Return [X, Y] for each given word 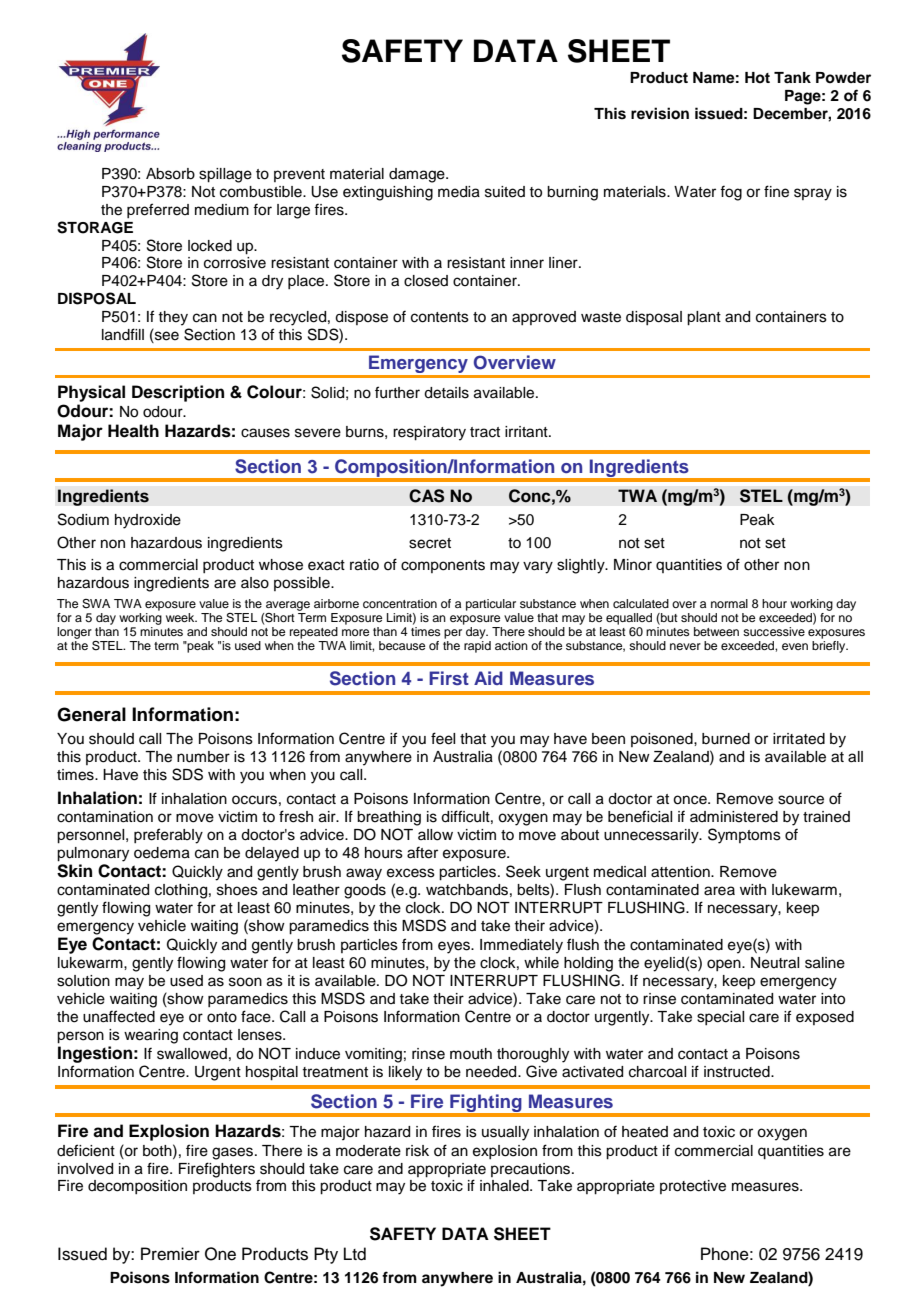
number [203, 757]
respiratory [429, 433]
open [725, 965]
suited [505, 192]
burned [726, 739]
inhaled [505, 1186]
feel [443, 738]
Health [133, 431]
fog [731, 193]
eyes [455, 947]
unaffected [119, 1016]
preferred [158, 210]
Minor [633, 565]
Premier [170, 1254]
